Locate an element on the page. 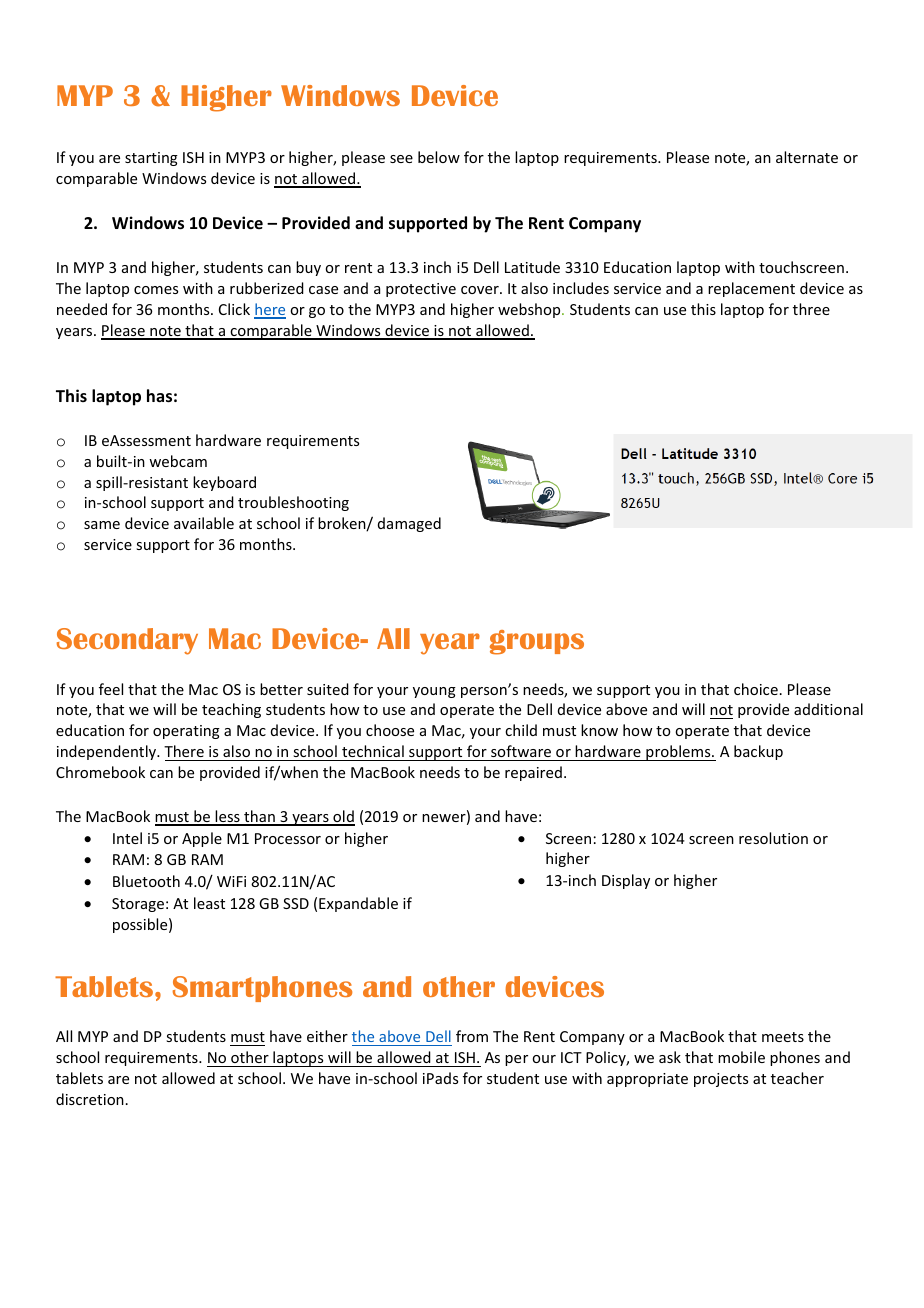 This document has height=1308, width=924. discretion is located at coordinates (90, 1099).
